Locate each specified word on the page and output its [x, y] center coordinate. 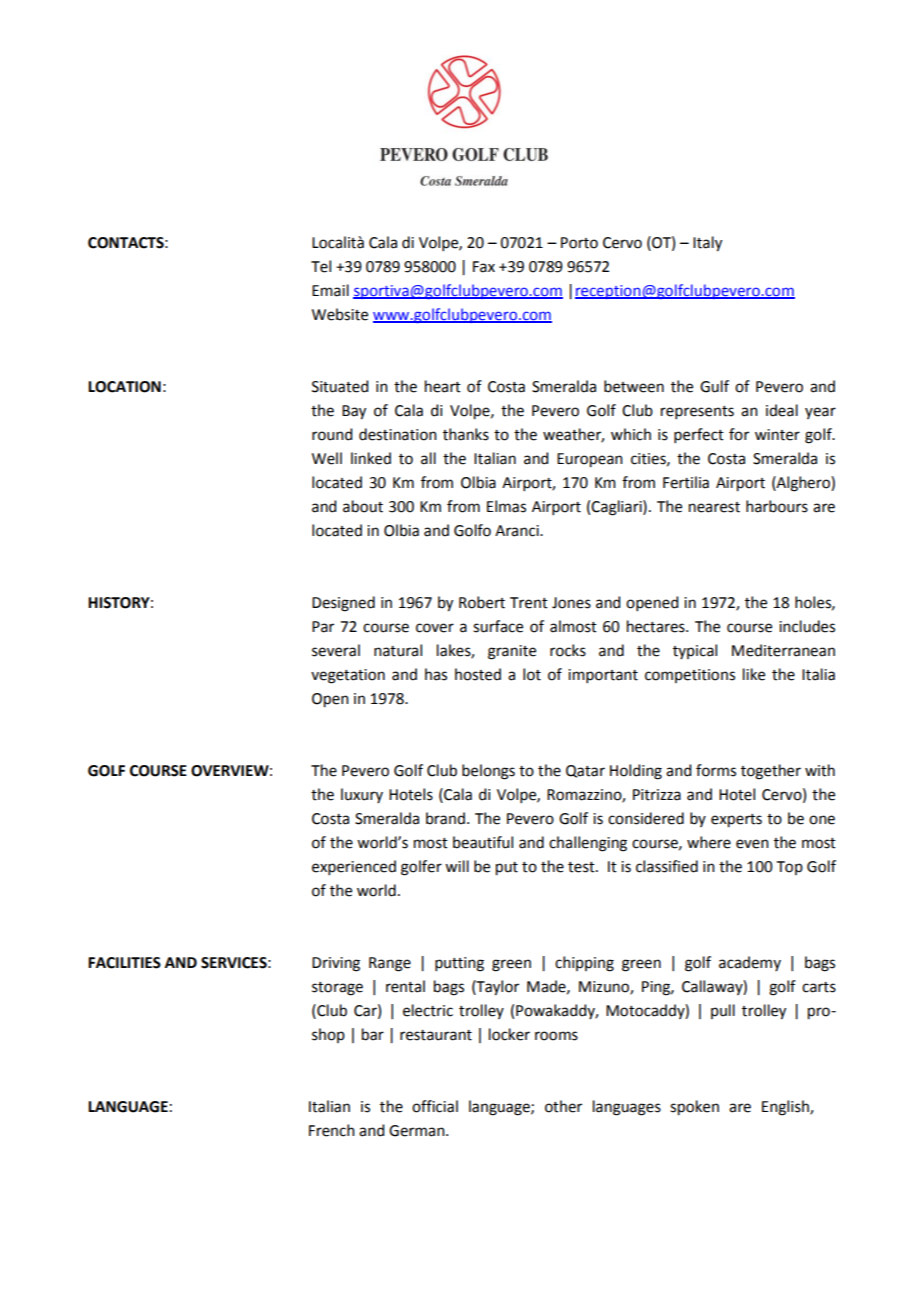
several [336, 650]
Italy [707, 244]
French [332, 1130]
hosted [478, 674]
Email [330, 290]
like [754, 674]
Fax [484, 267]
